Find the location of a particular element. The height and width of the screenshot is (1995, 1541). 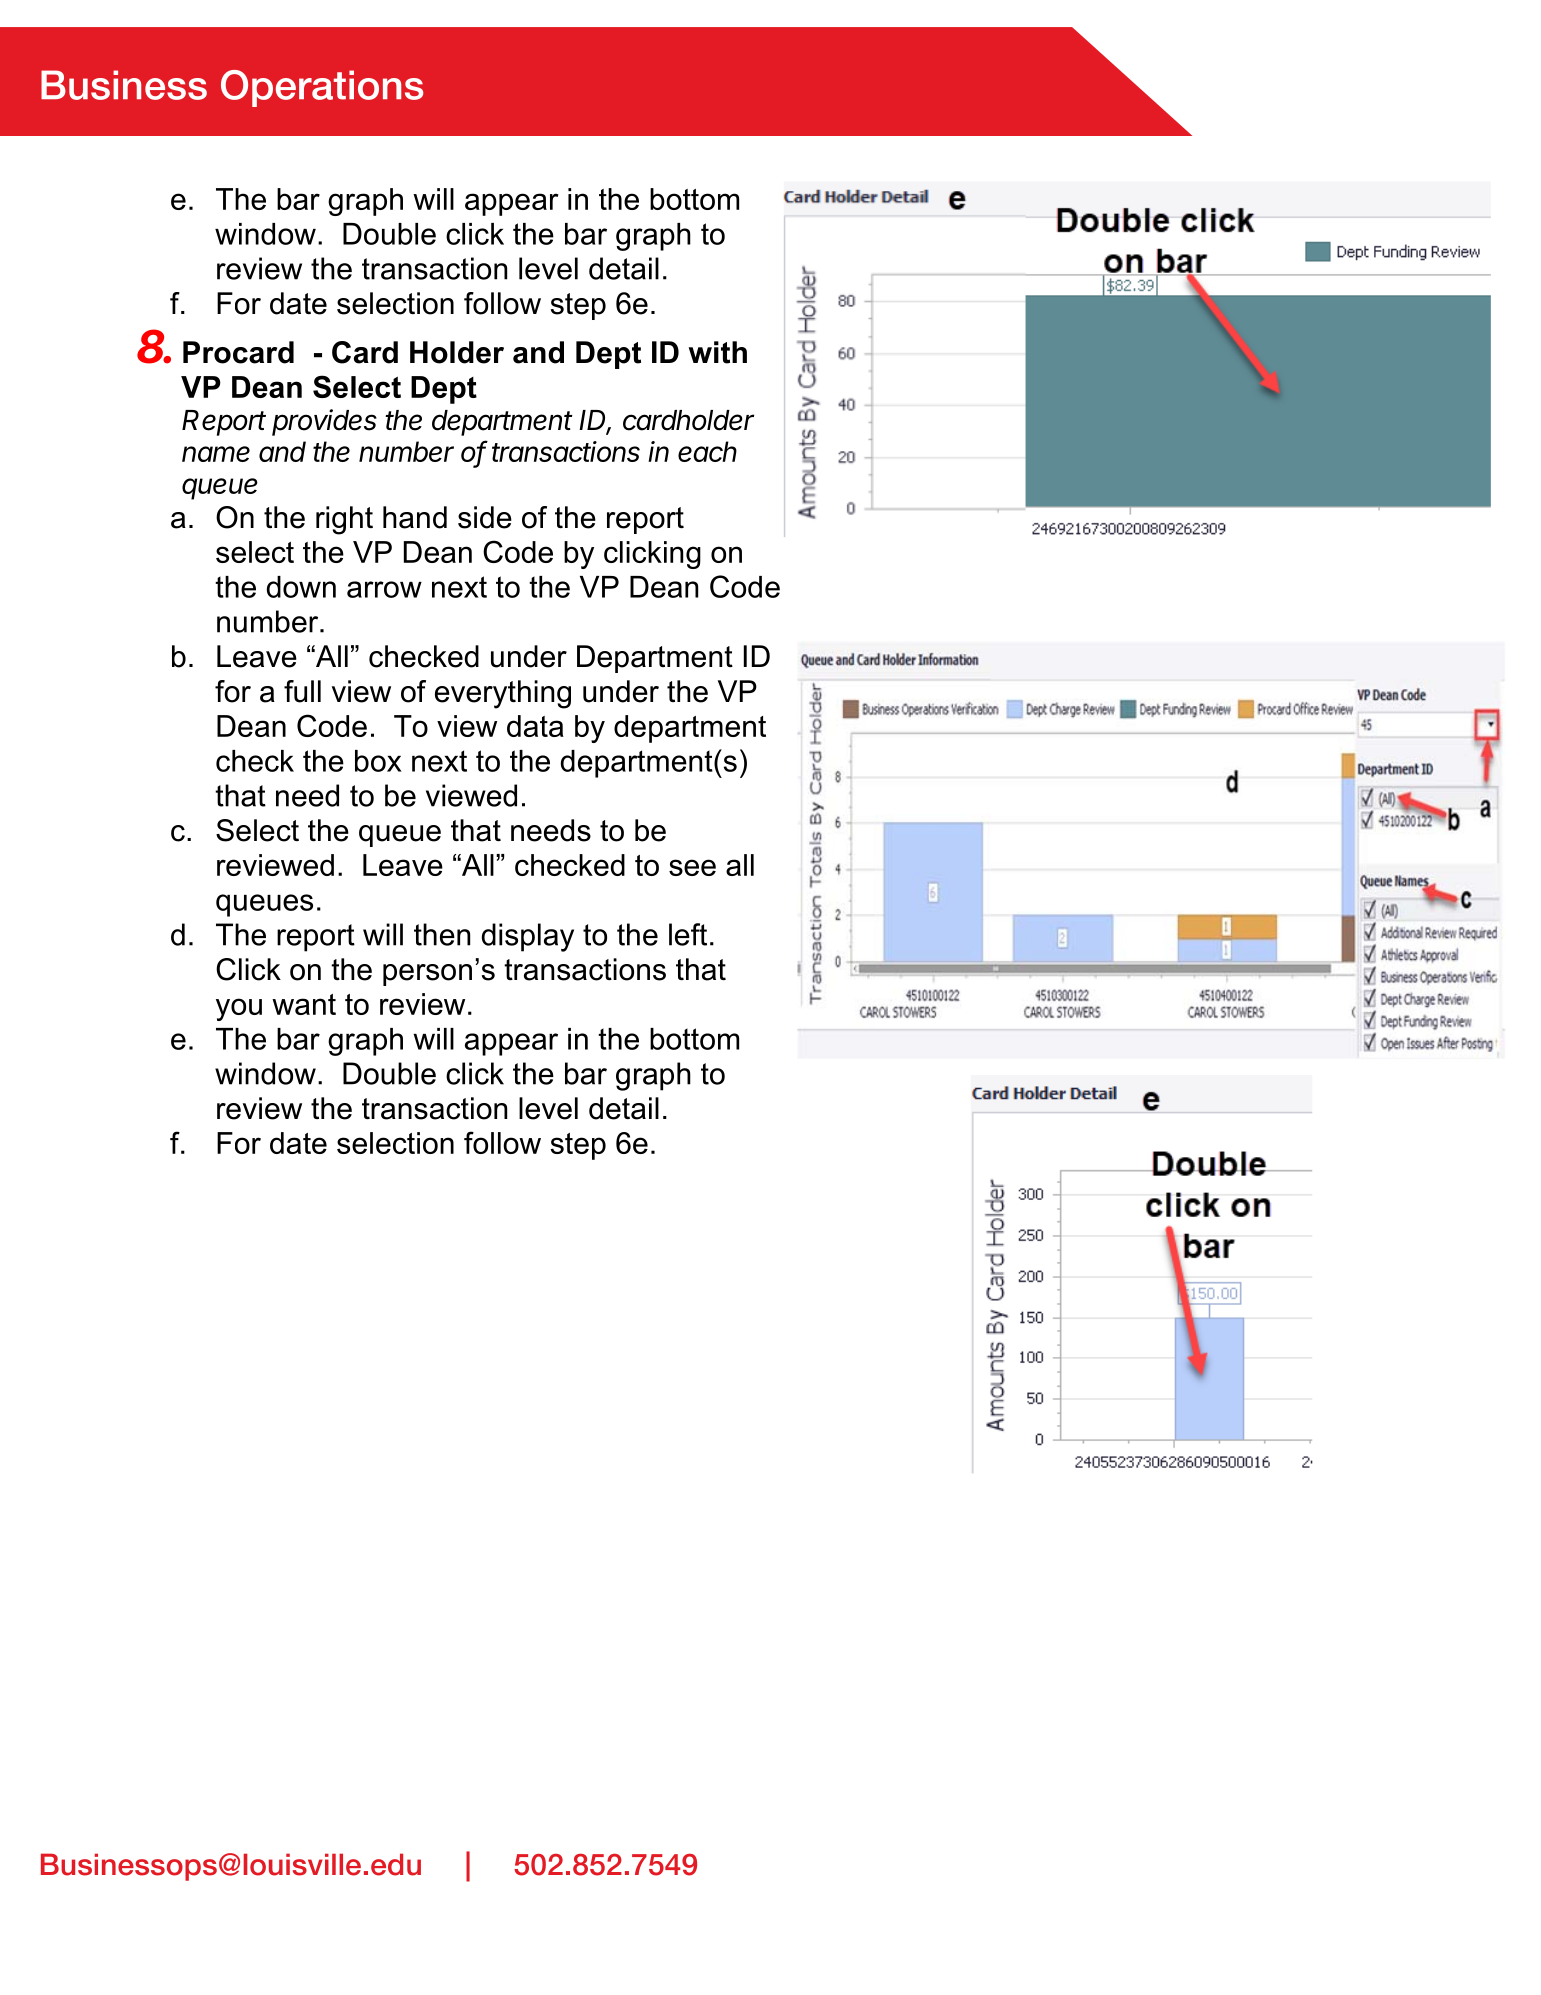

then is located at coordinates (442, 934).
